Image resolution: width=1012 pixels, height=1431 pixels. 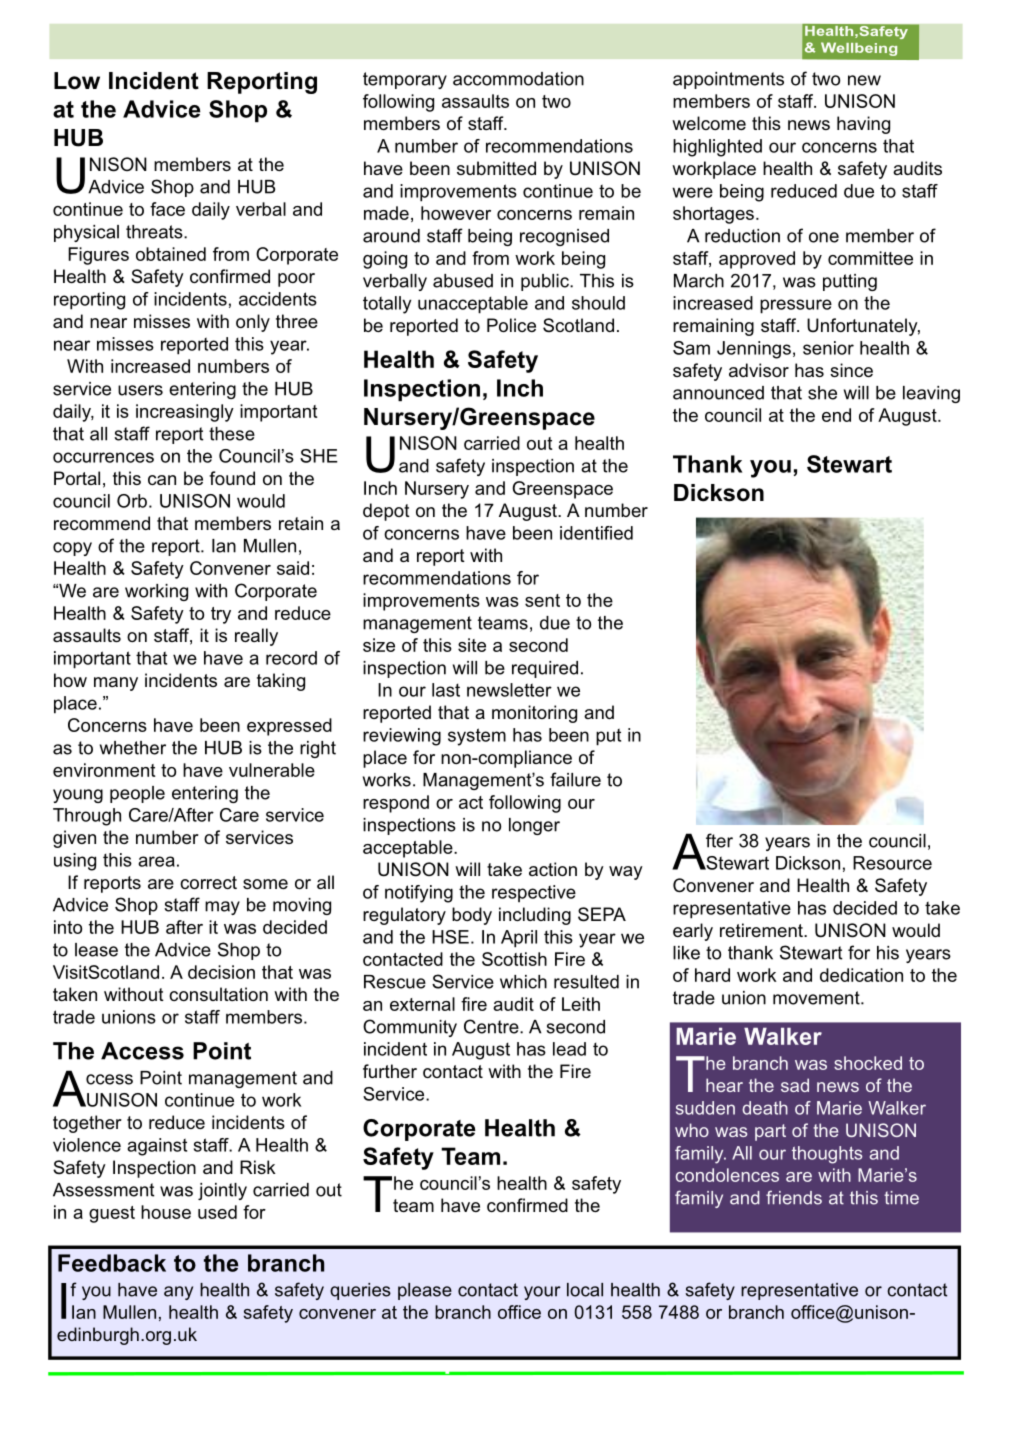 What do you see at coordinates (116, 684) in the image?
I see `many` at bounding box center [116, 684].
